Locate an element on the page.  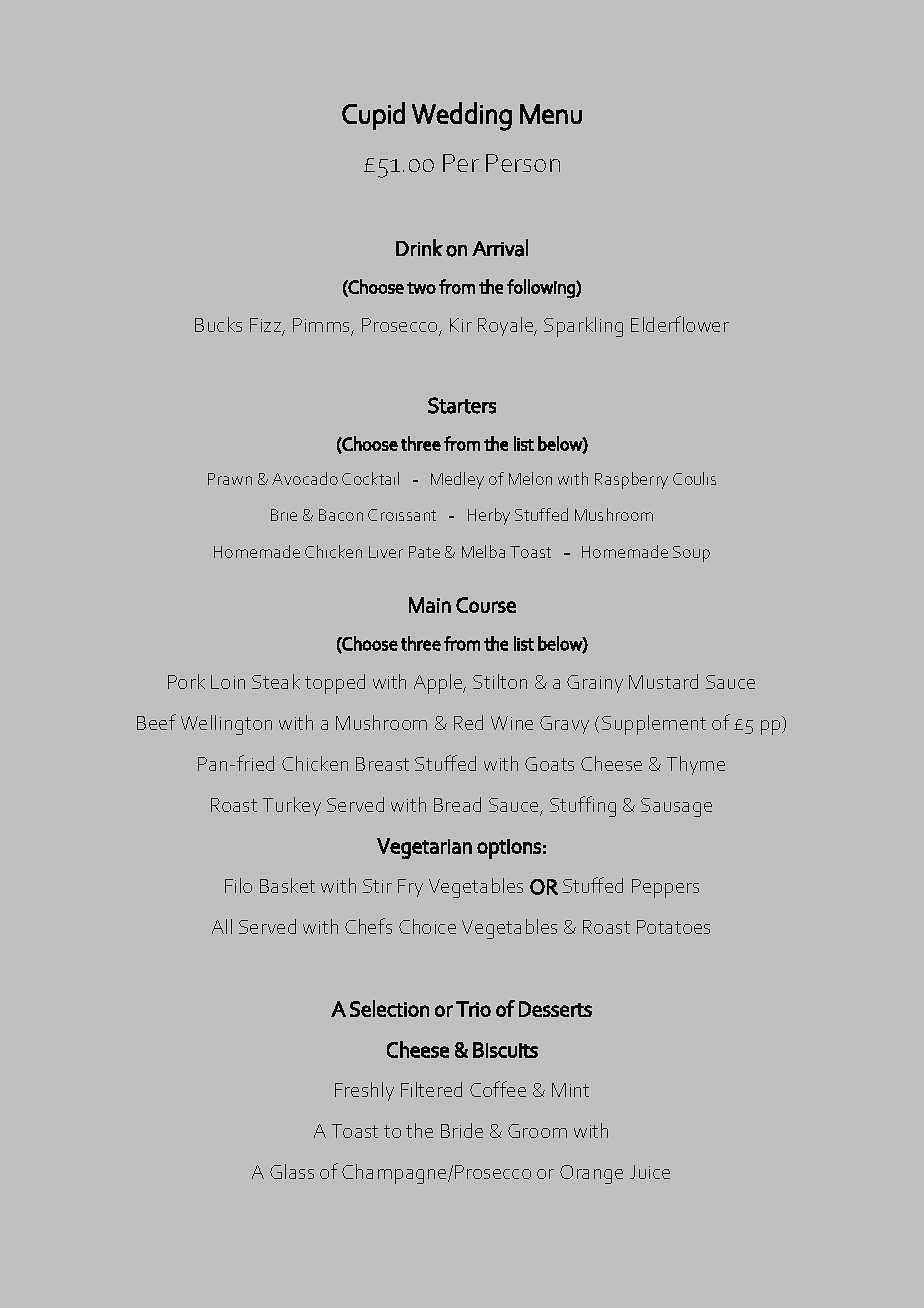
Juice is located at coordinates (650, 1172).
